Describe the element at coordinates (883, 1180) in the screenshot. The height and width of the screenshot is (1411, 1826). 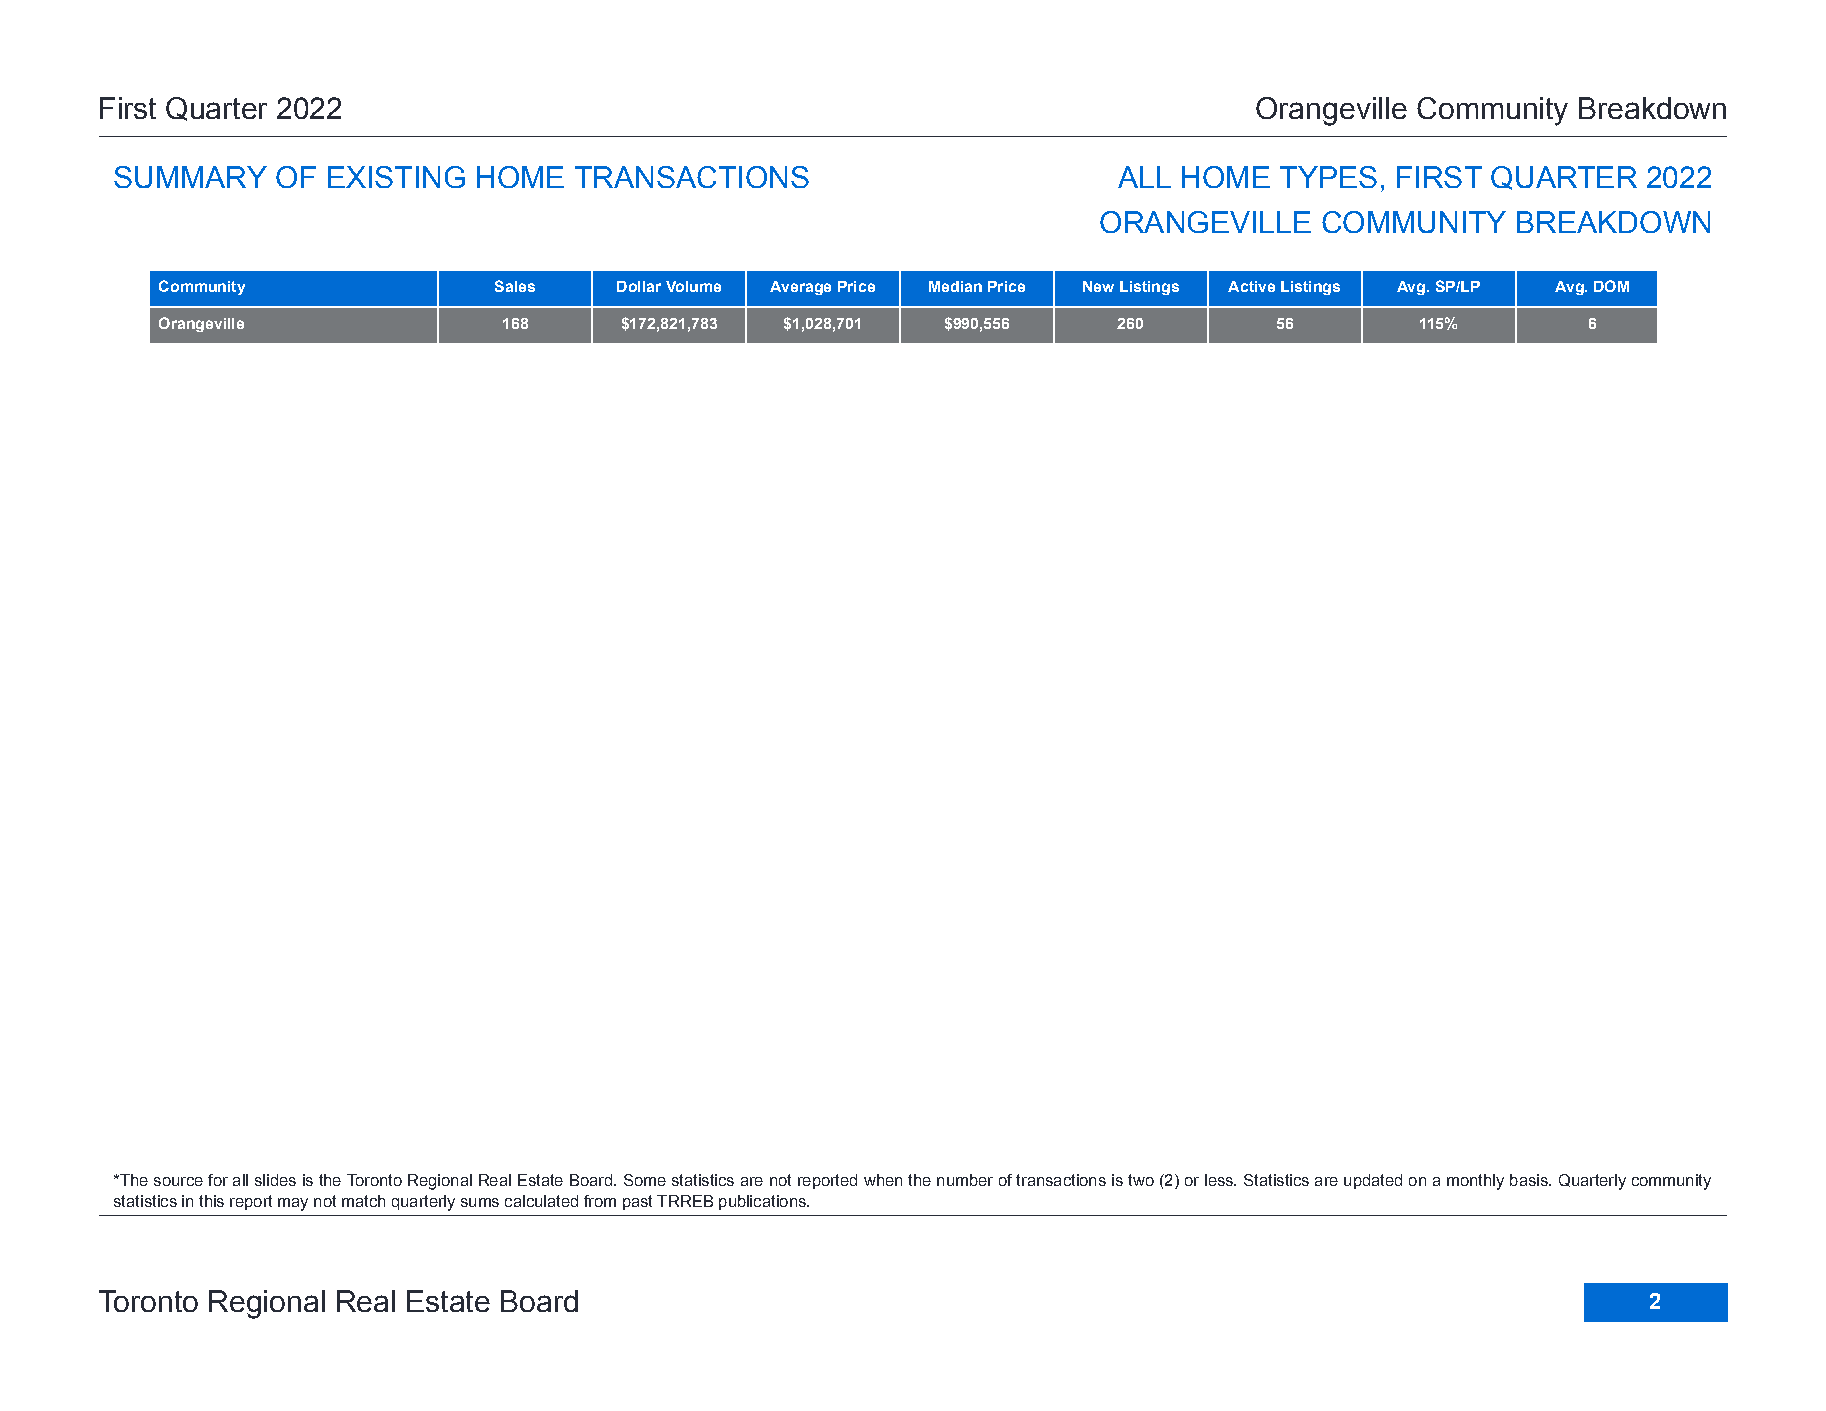
I see `when` at that location.
